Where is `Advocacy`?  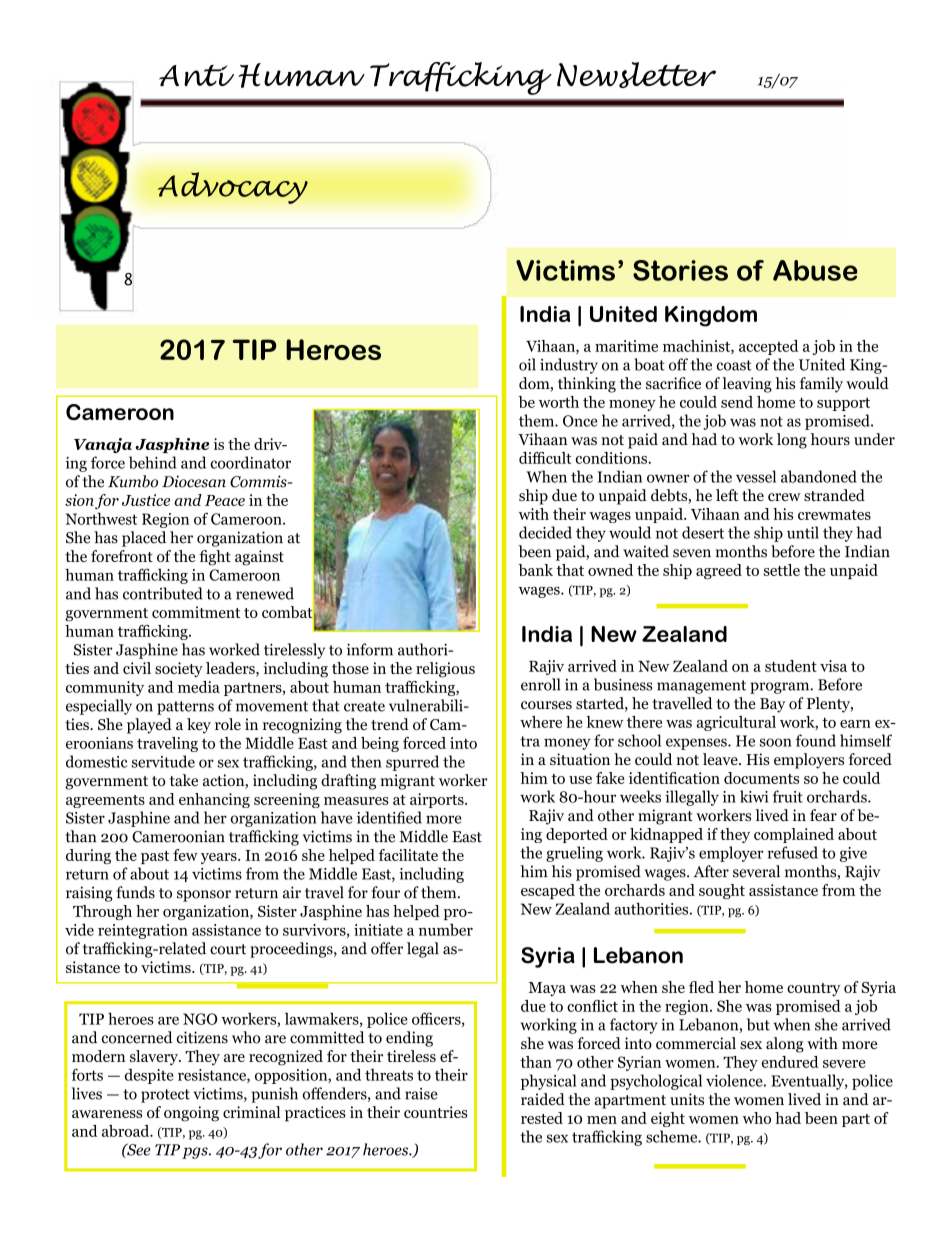
Advocacy is located at coordinates (233, 188).
